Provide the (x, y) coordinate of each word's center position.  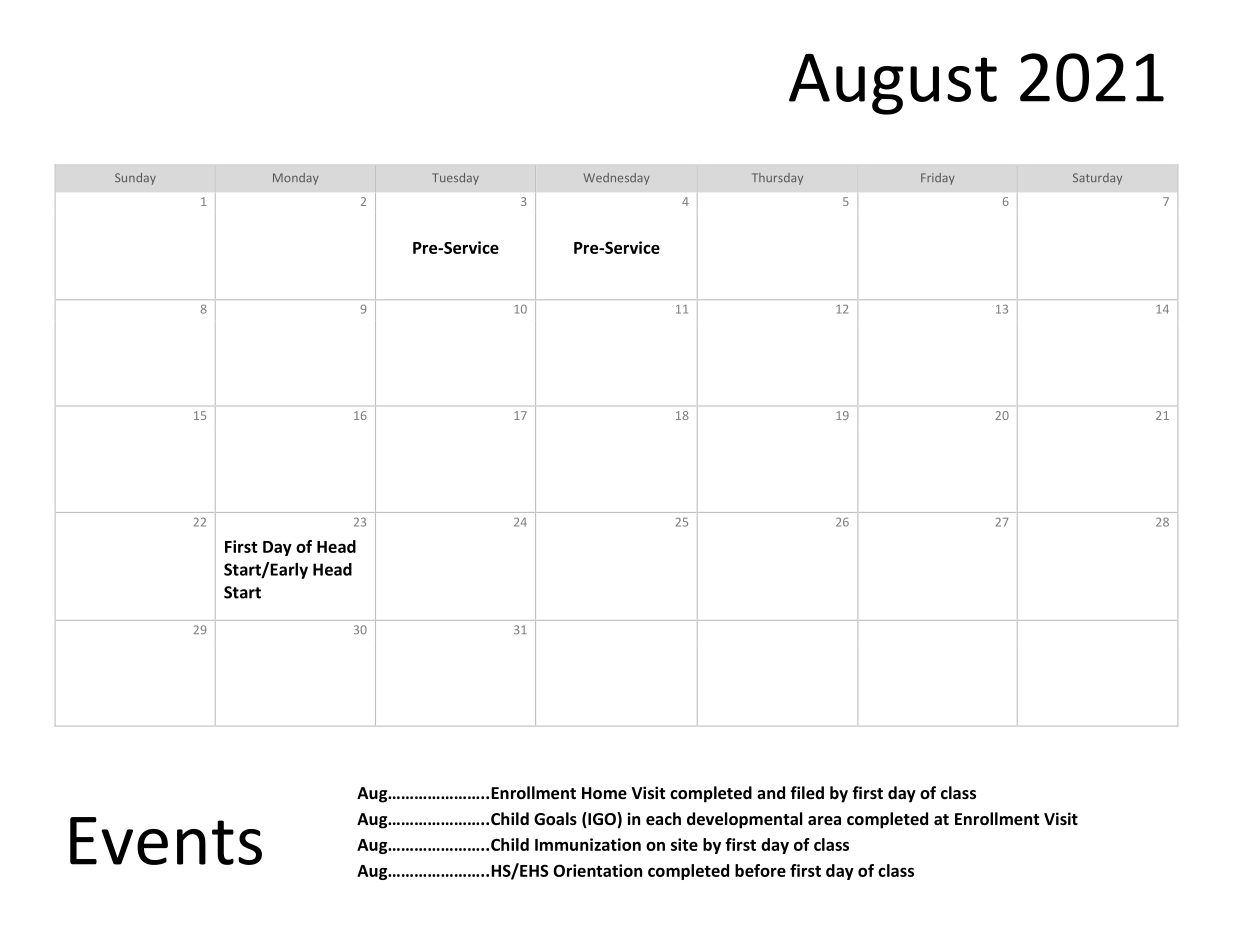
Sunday (135, 179)
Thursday (777, 179)
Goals (555, 818)
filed (807, 792)
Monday (296, 179)
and (771, 792)
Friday (938, 179)
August (893, 84)
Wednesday (617, 179)
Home (604, 793)
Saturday (1097, 179)
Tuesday (455, 179)
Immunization (588, 844)
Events (166, 841)
